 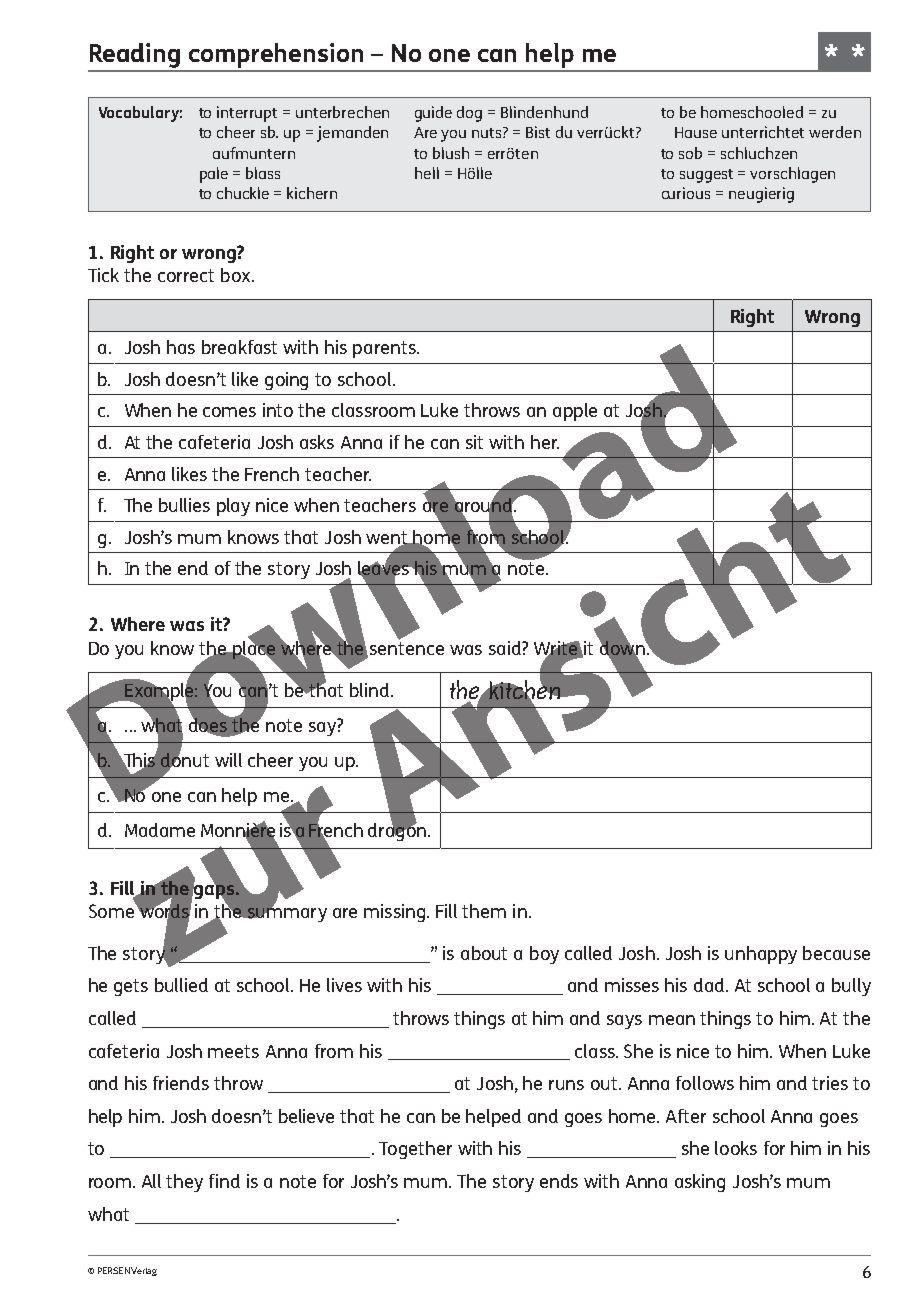 I want to click on suggest, so click(x=706, y=176).
